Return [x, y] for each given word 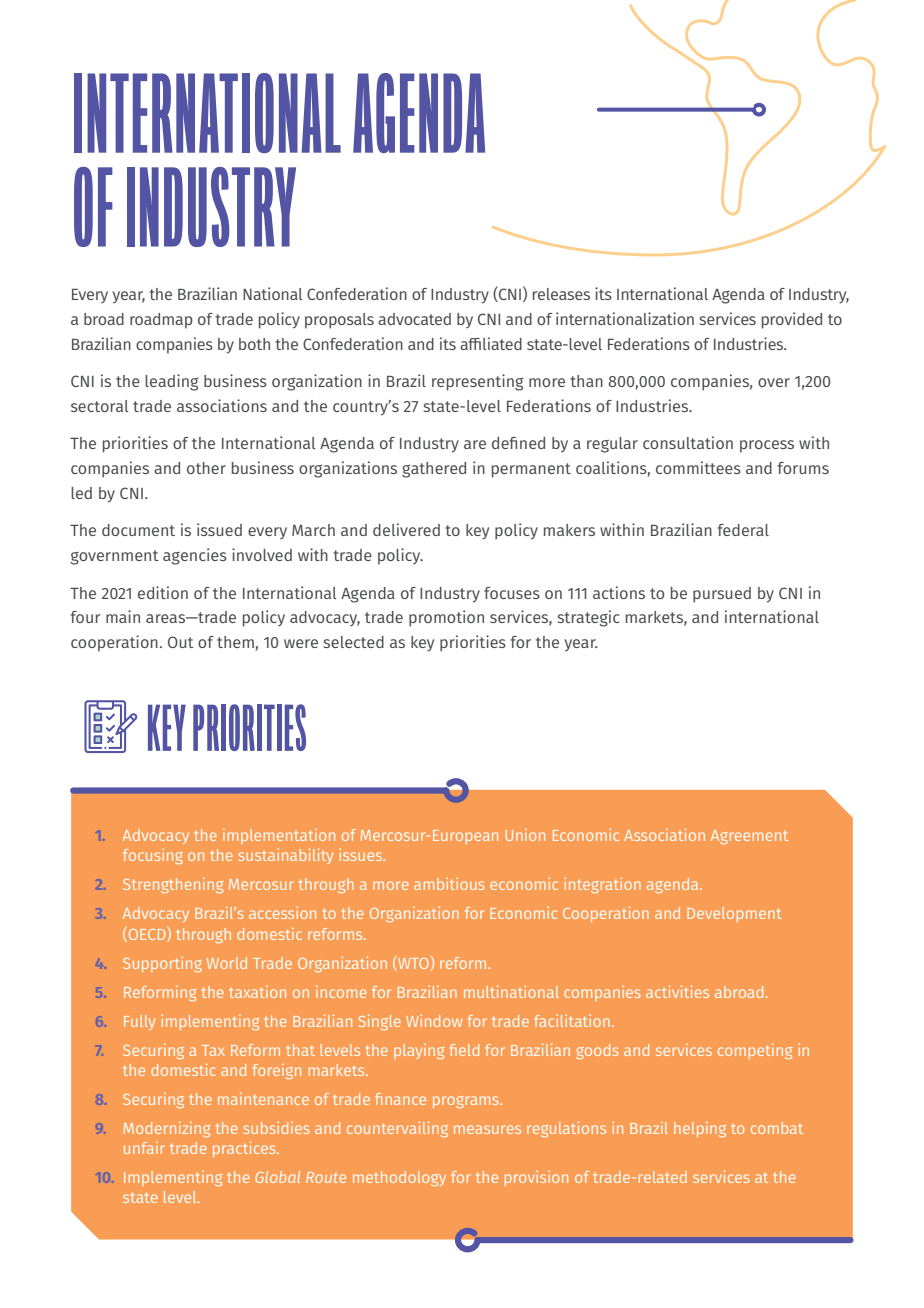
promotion [446, 618]
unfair [144, 1148]
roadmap [161, 321]
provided [792, 320]
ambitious [449, 884]
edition [163, 592]
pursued [722, 595]
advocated [414, 319]
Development [734, 914]
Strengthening [173, 885]
